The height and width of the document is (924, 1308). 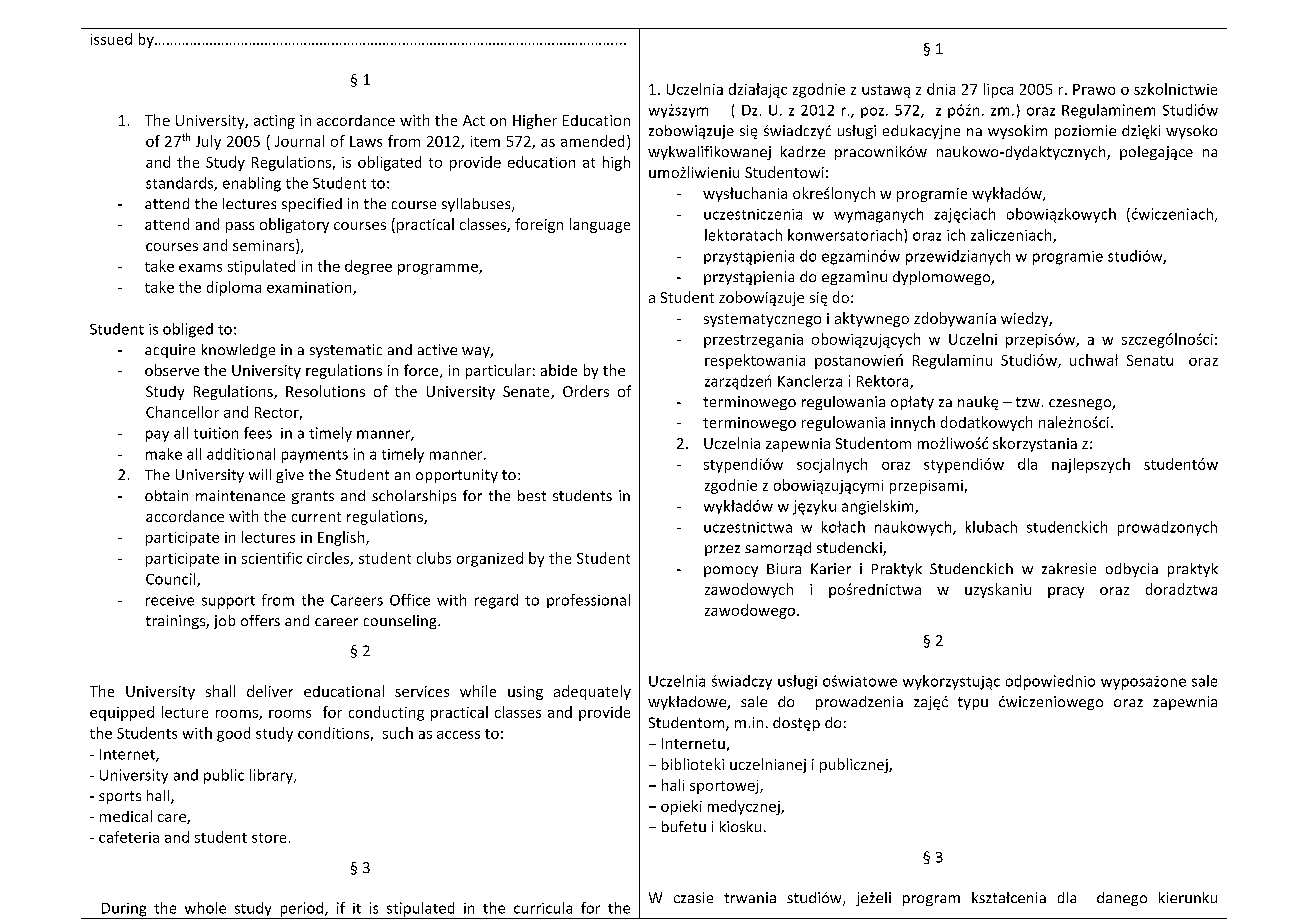 I want to click on best, so click(x=532, y=495).
